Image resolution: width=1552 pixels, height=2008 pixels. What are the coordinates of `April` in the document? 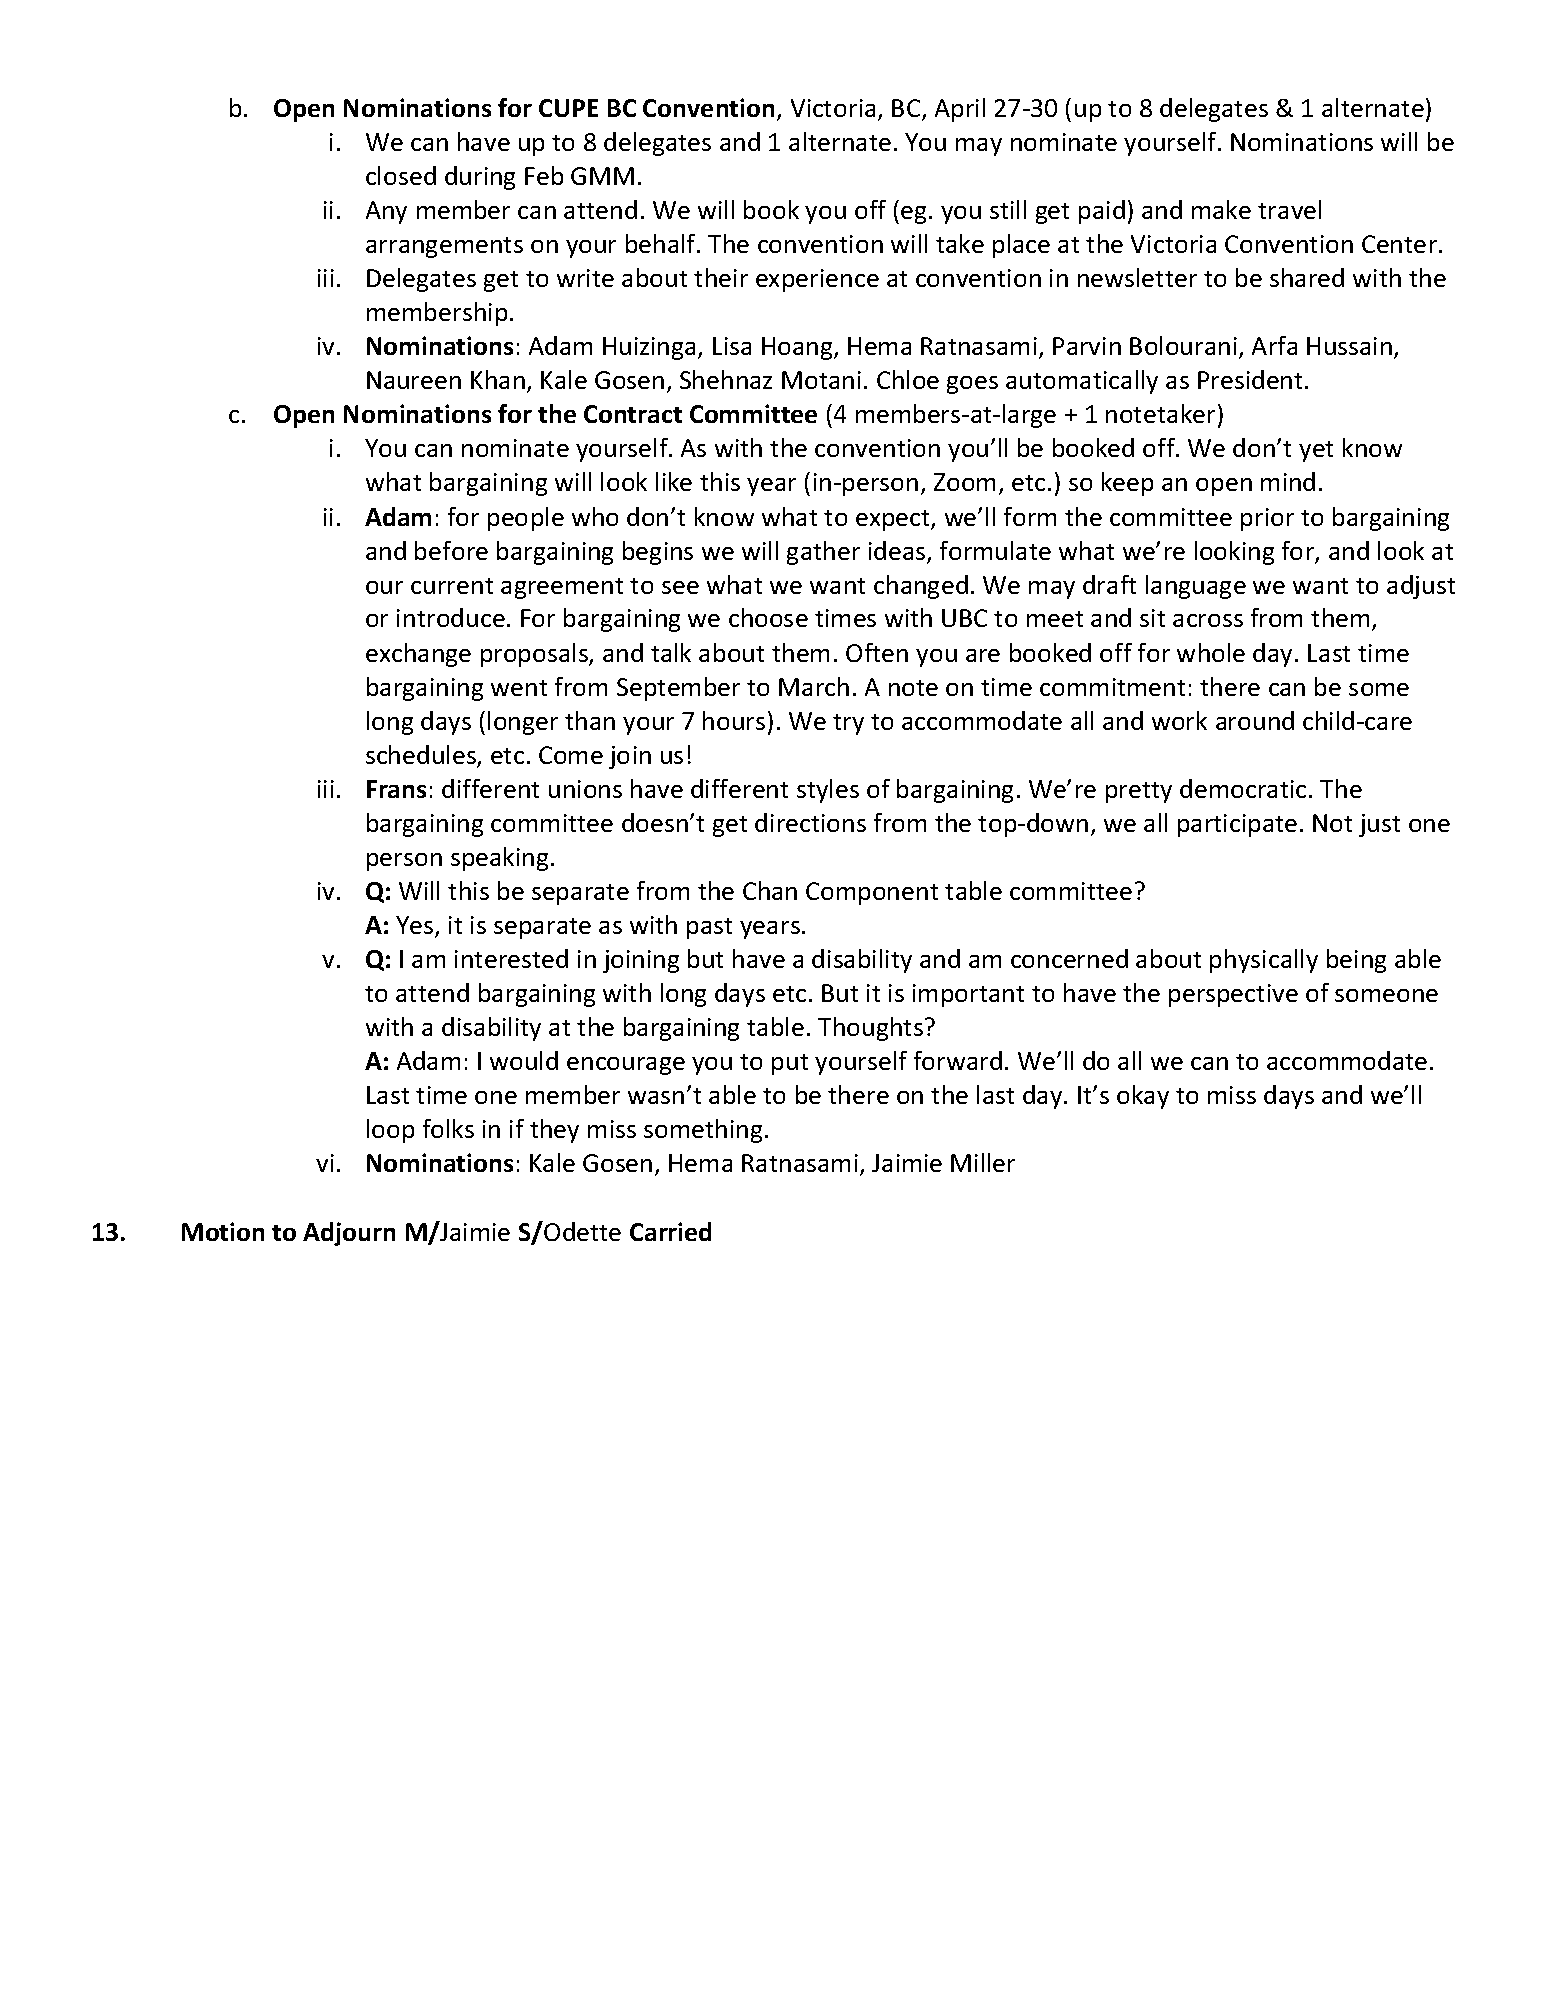 It's located at (960, 110).
